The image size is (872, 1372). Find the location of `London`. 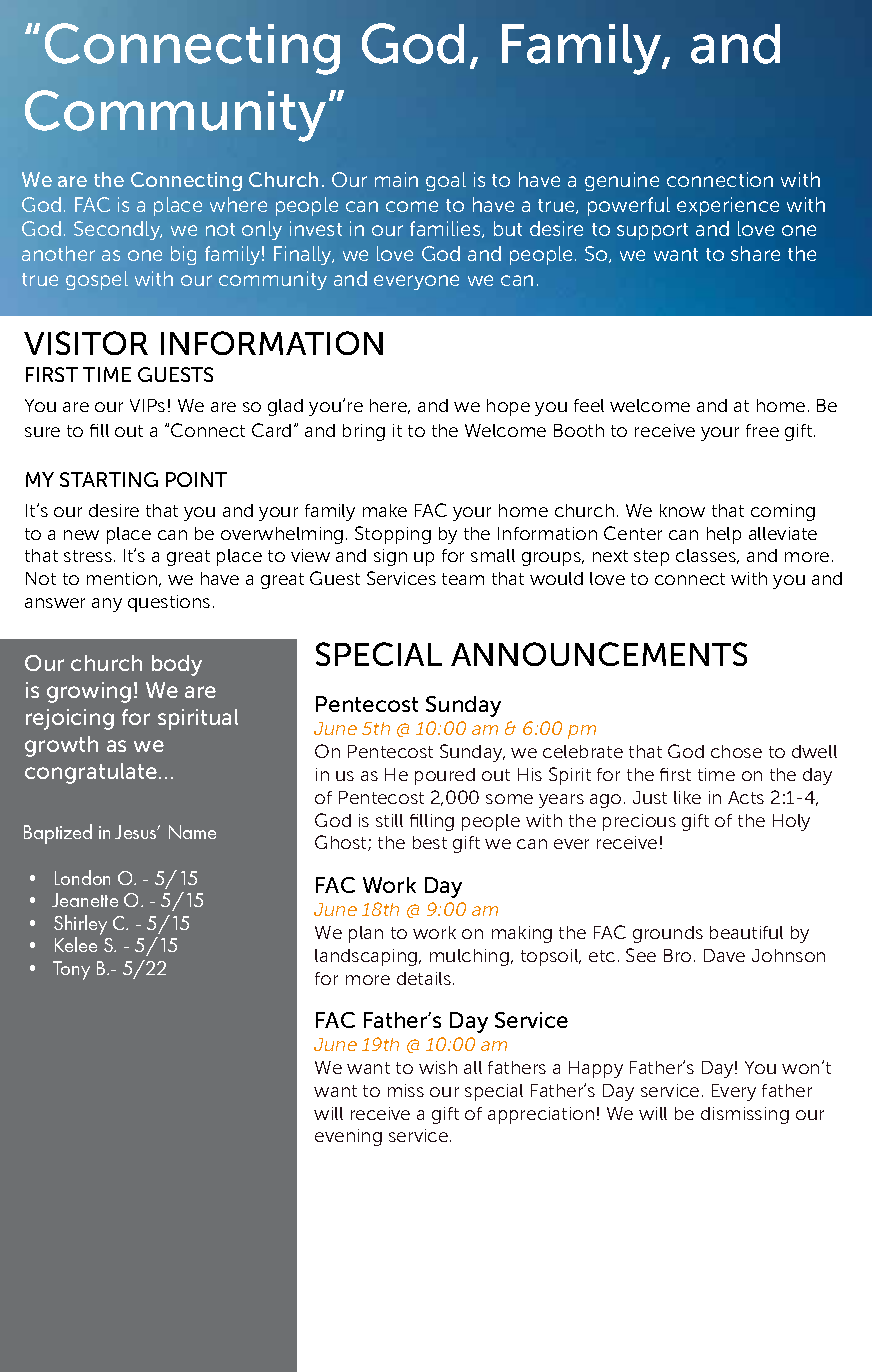

London is located at coordinates (82, 877).
